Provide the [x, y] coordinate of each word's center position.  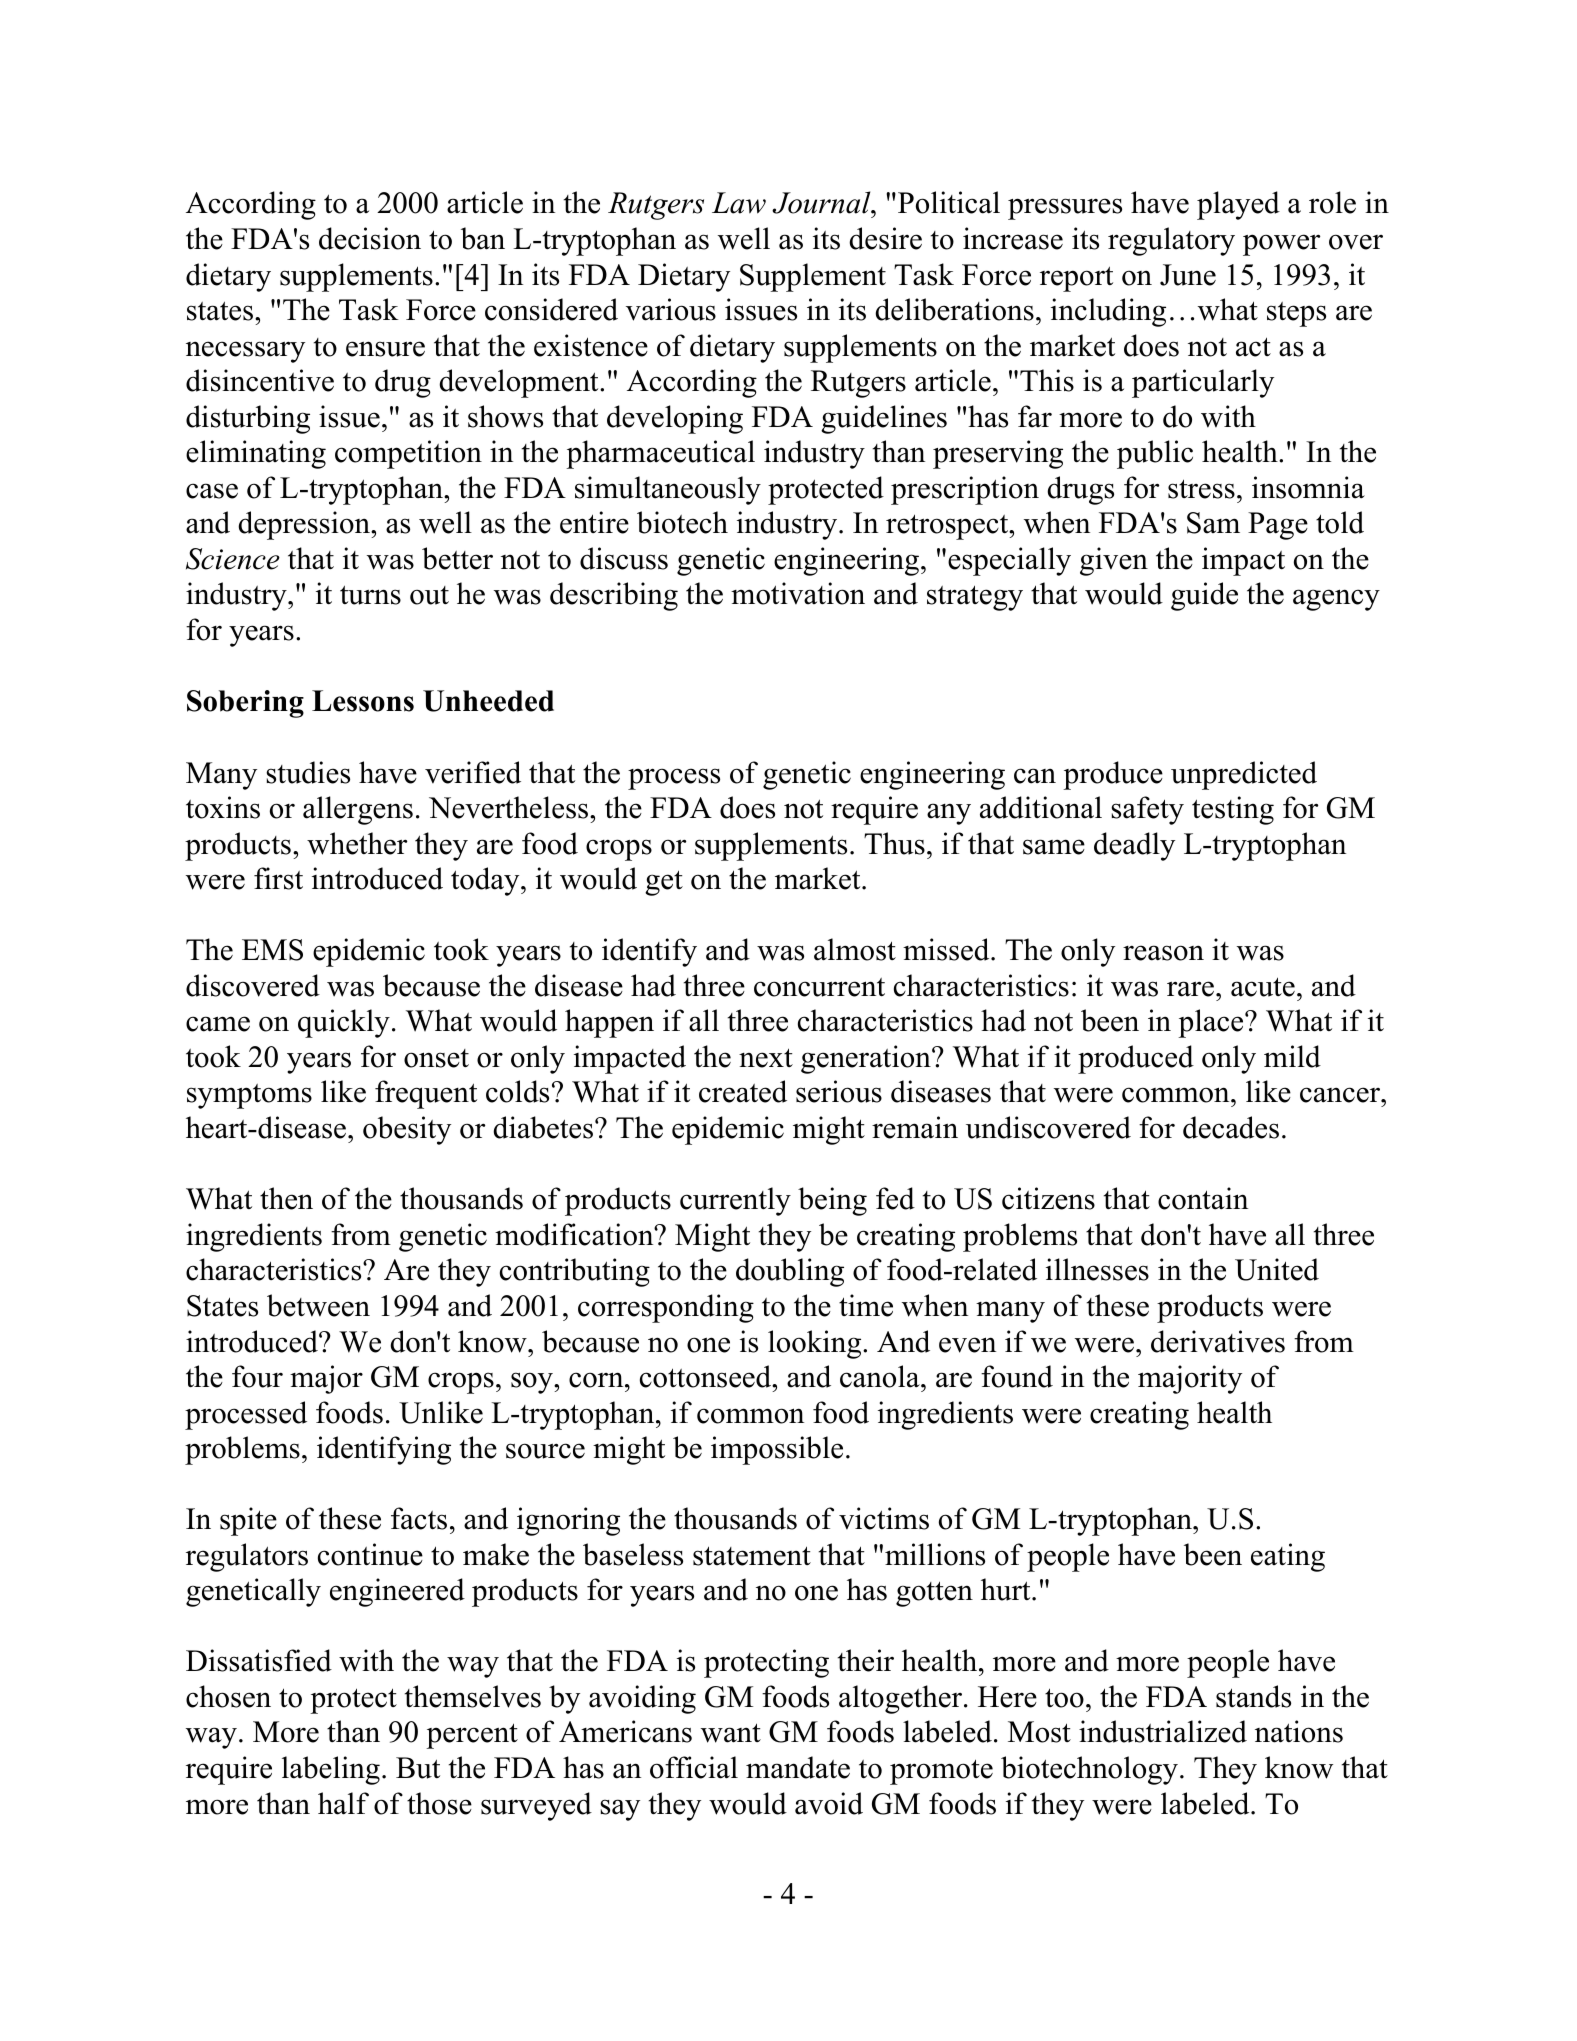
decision [370, 238]
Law [739, 203]
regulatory [1171, 241]
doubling [790, 1272]
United [1277, 1269]
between [318, 1305]
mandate [798, 1767]
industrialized [1163, 1731]
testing [1233, 810]
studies [308, 772]
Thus [894, 843]
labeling [331, 1770]
